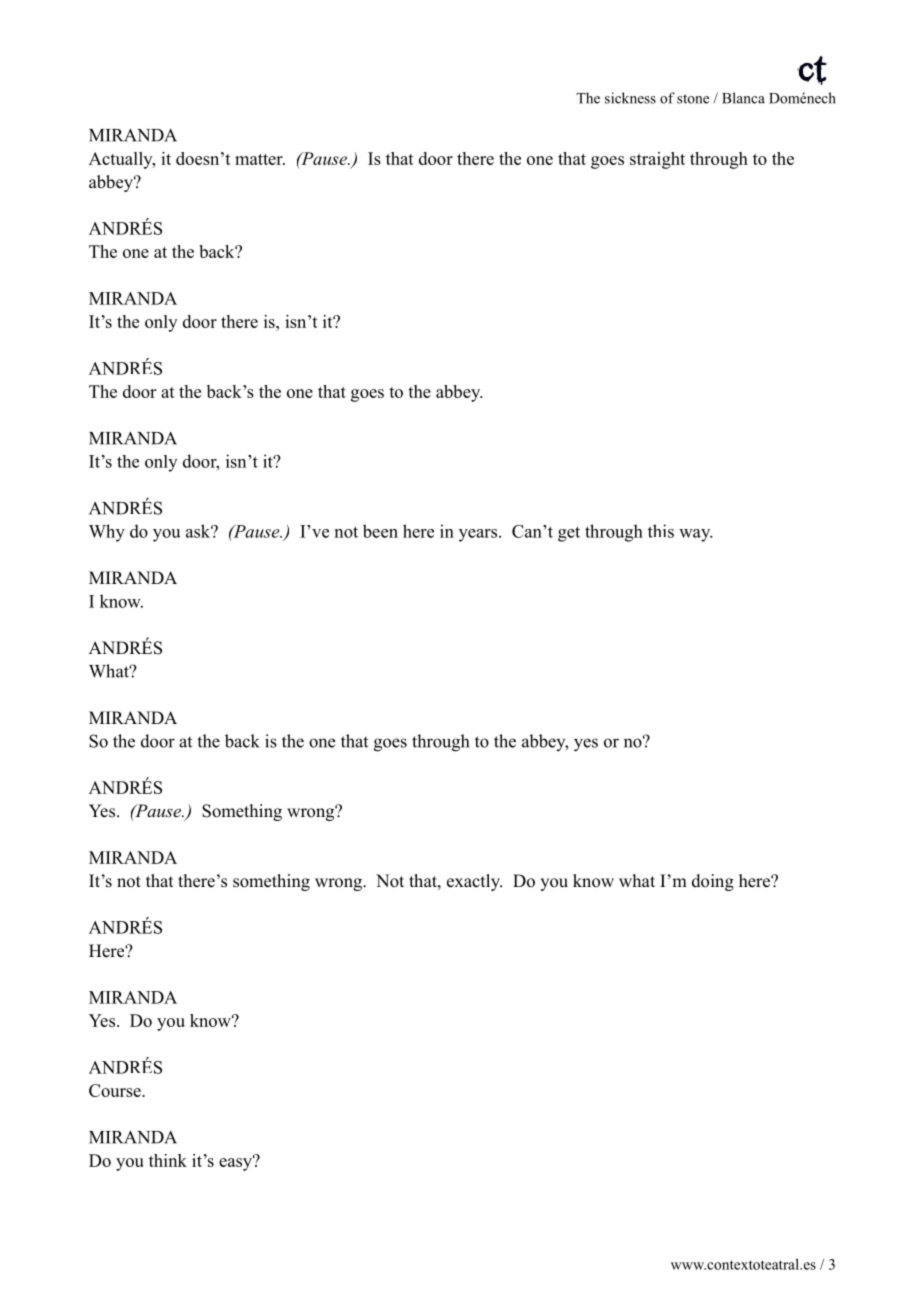  Describe the element at coordinates (713, 882) in the document. I see `doing` at that location.
